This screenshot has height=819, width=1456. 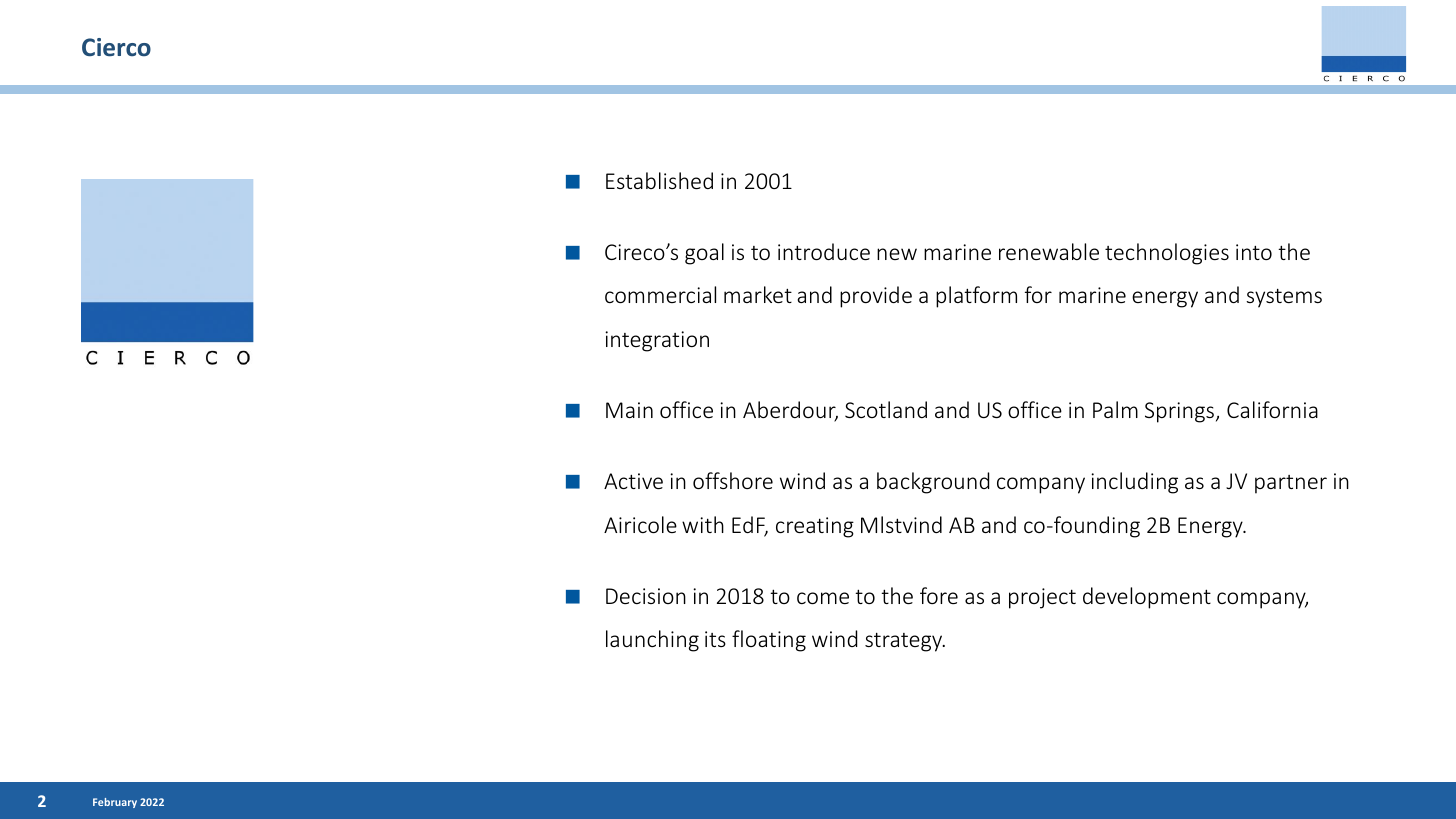 What do you see at coordinates (633, 481) in the screenshot?
I see `Active` at bounding box center [633, 481].
